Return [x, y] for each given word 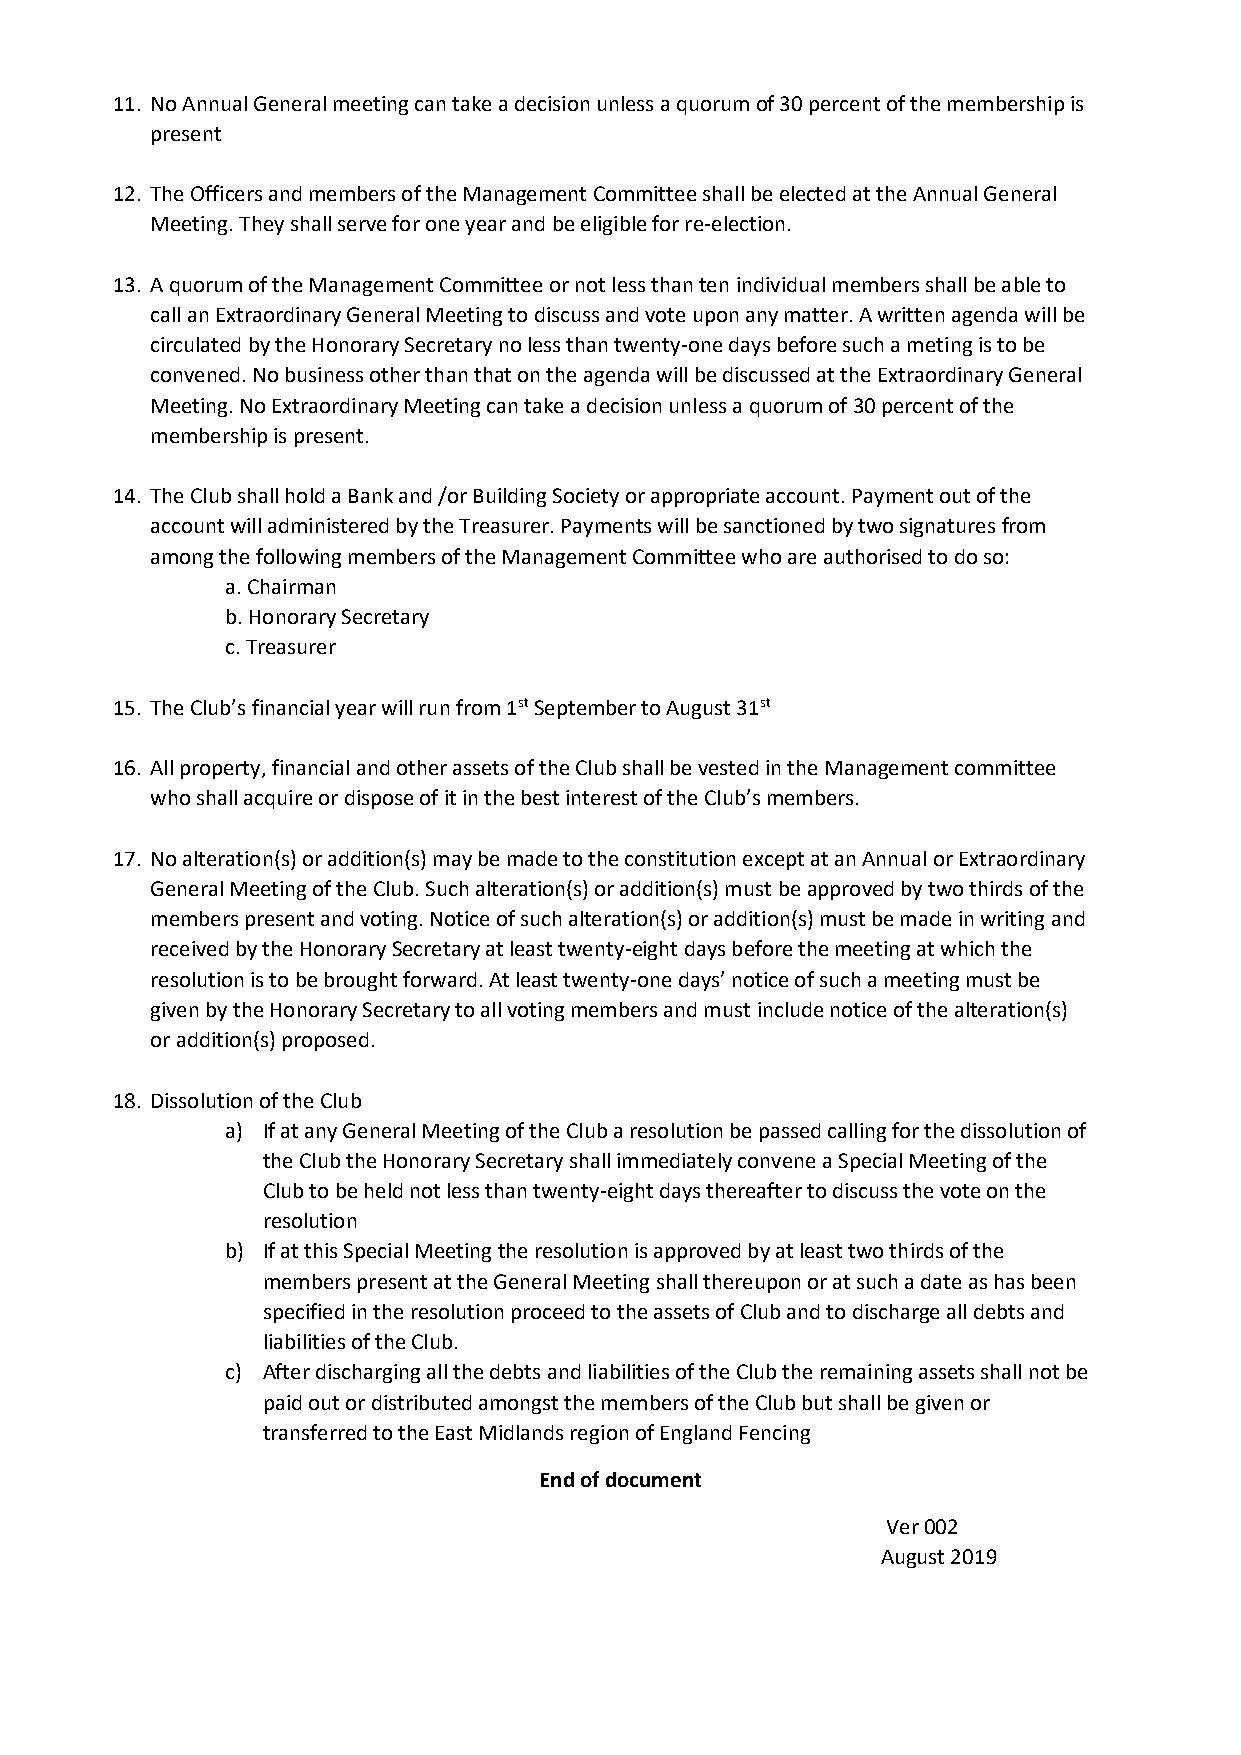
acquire [278, 799]
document [653, 1479]
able [1021, 284]
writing [1012, 920]
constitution [680, 858]
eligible [613, 225]
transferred [314, 1432]
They [261, 225]
